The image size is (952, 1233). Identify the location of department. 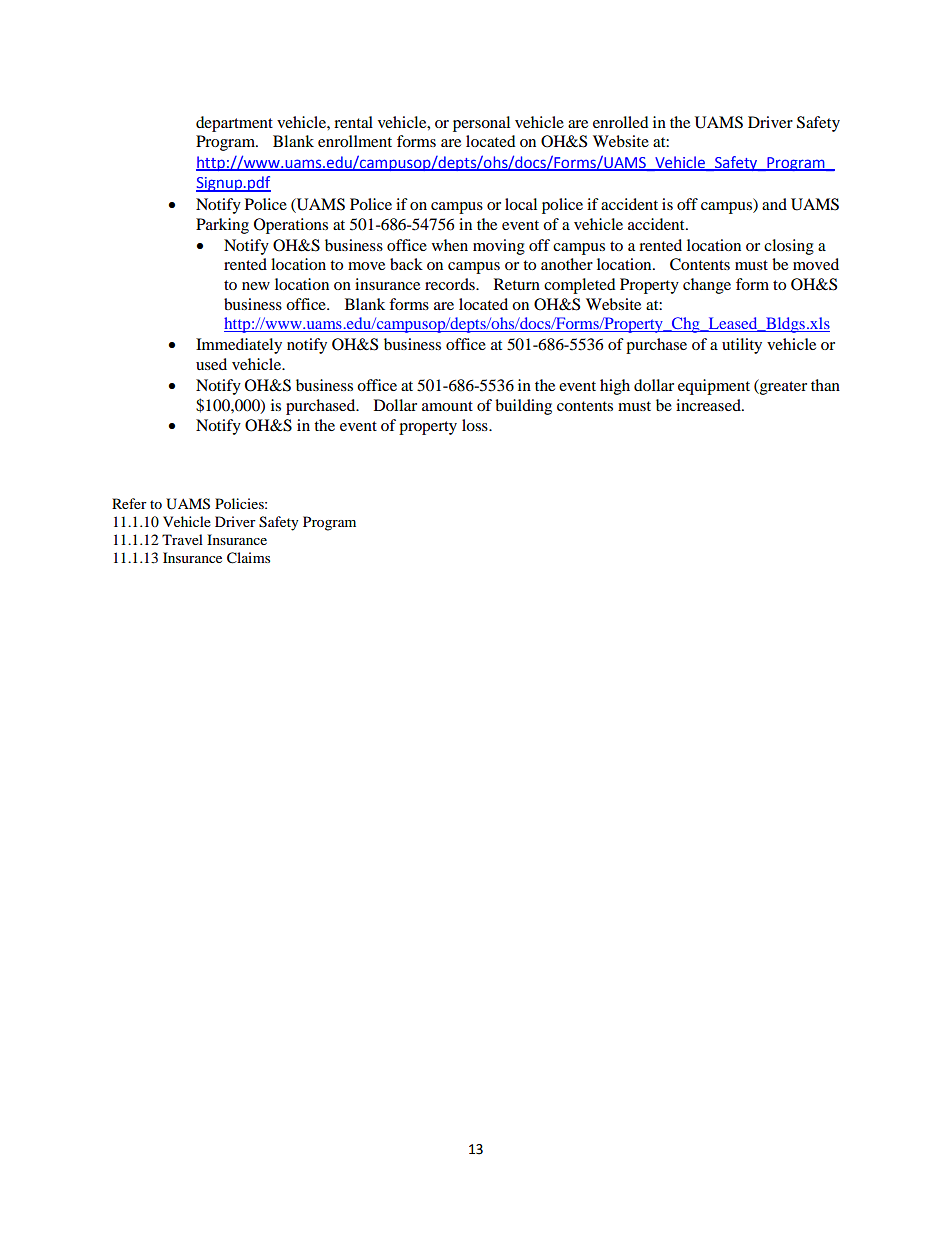
(234, 124).
